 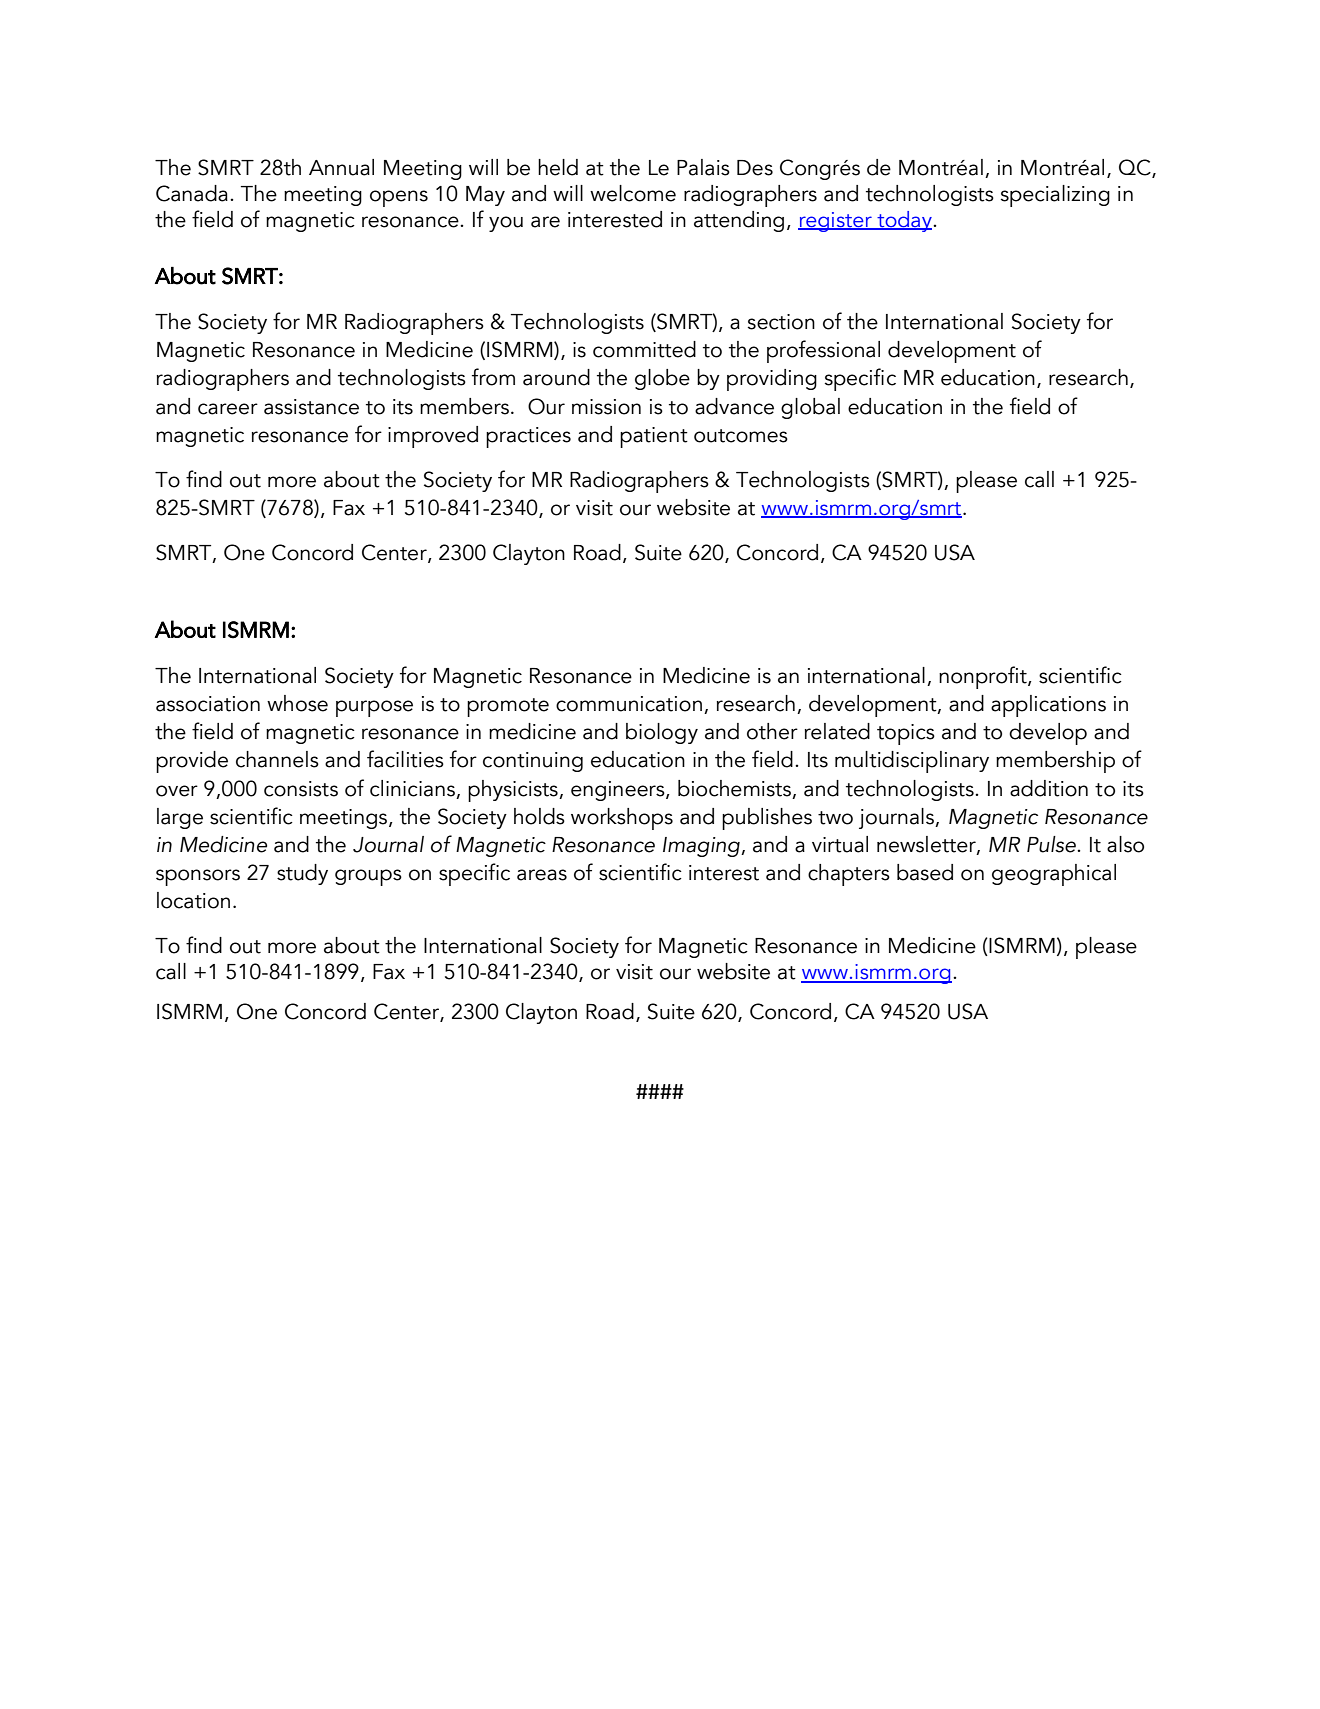 What do you see at coordinates (662, 733) in the screenshot?
I see `biology` at bounding box center [662, 733].
